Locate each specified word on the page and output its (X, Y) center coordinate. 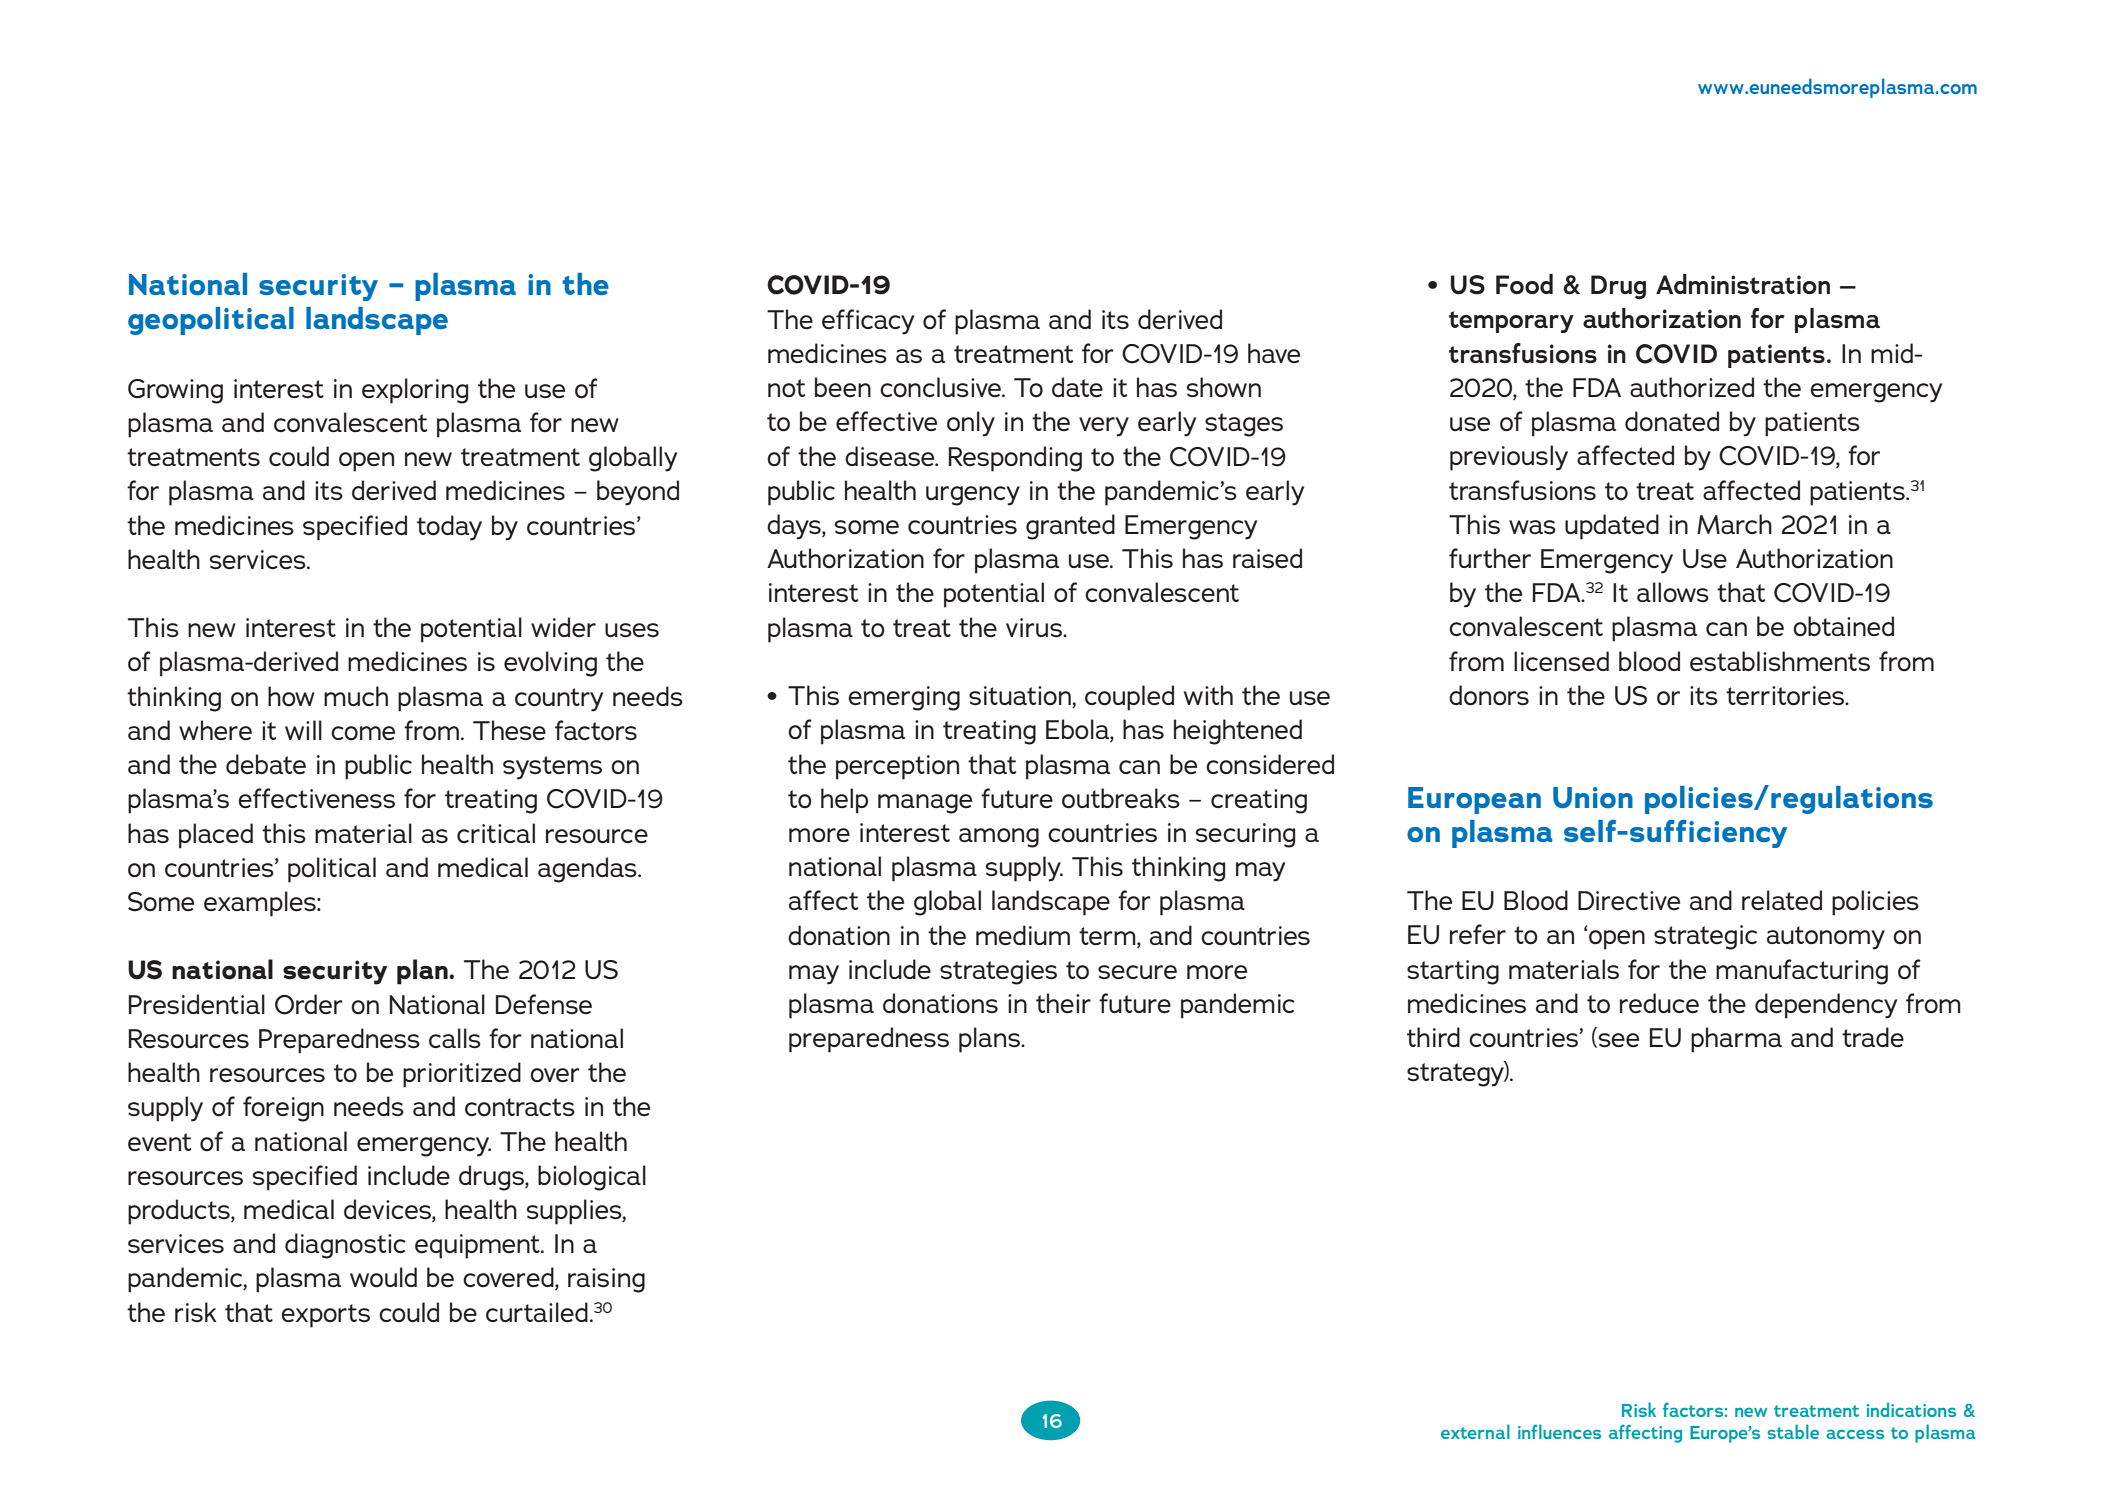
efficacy (868, 322)
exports (325, 1316)
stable (1793, 1431)
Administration (1743, 284)
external (1475, 1431)
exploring (415, 391)
